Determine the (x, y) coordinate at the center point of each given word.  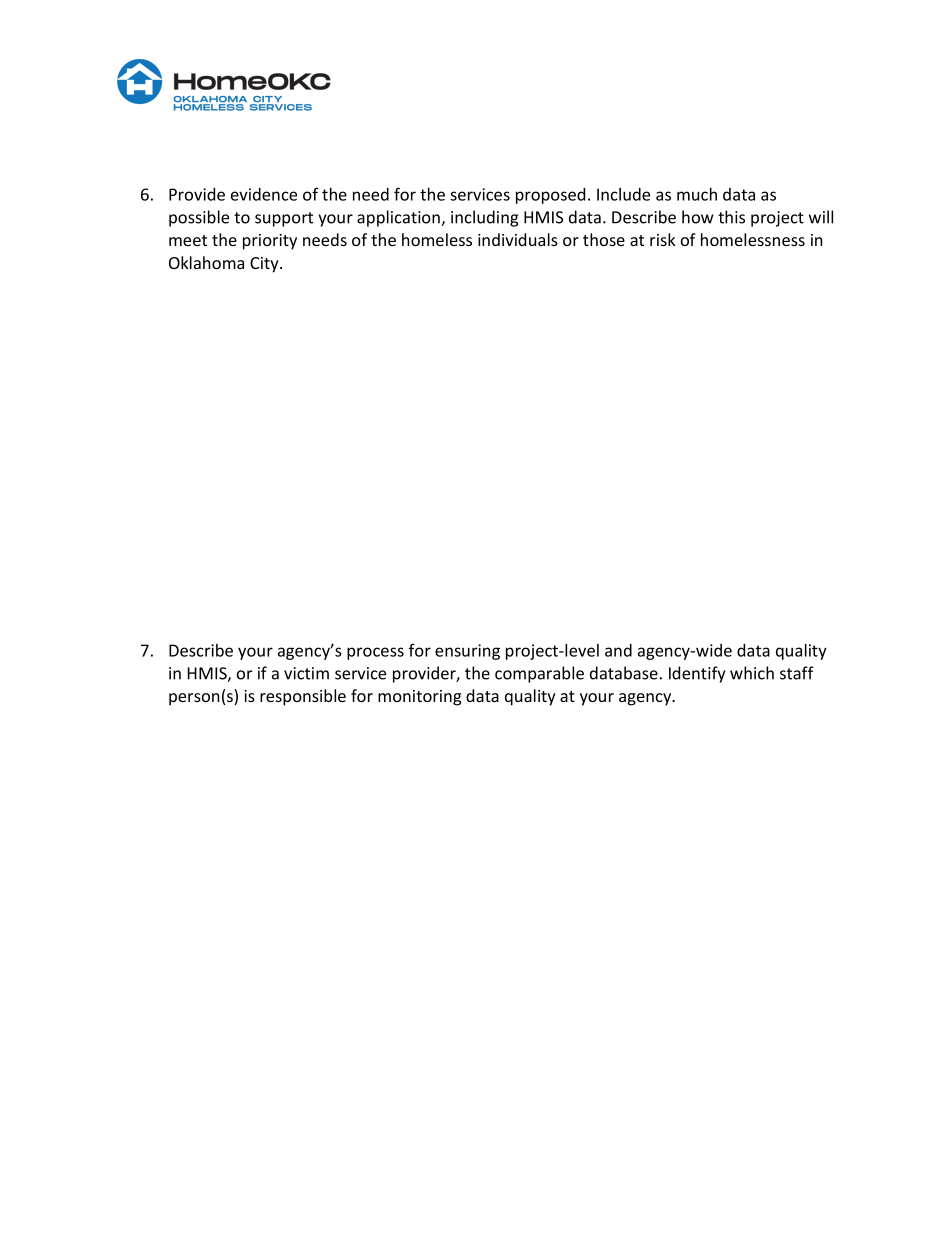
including (484, 218)
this (731, 217)
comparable (539, 674)
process (375, 653)
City (265, 265)
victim (306, 673)
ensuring (467, 652)
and (618, 650)
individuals (518, 239)
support (284, 219)
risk (663, 239)
